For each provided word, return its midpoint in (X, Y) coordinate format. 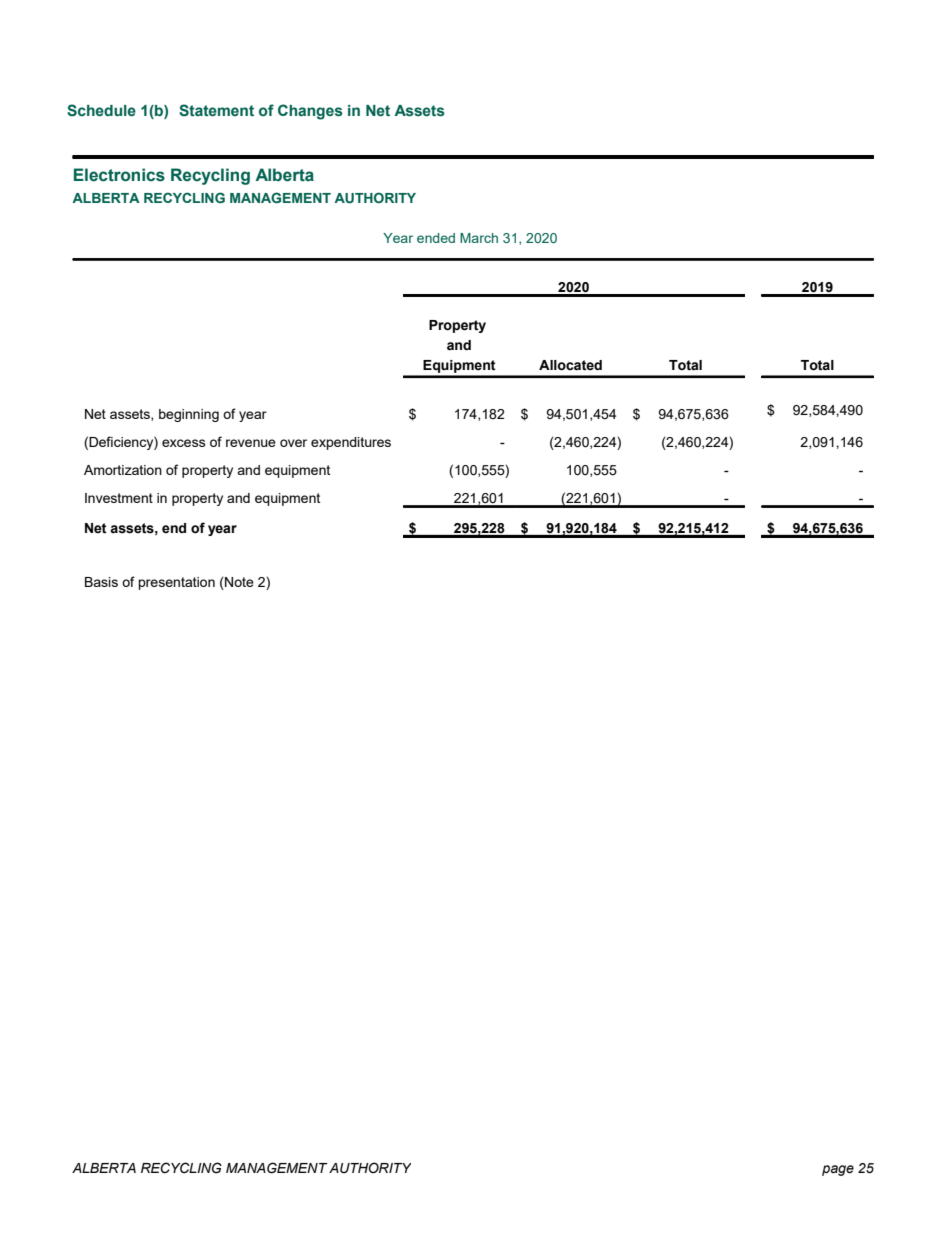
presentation (176, 583)
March (479, 238)
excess (184, 443)
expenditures (351, 443)
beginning (189, 415)
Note (238, 583)
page (838, 1170)
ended (436, 238)
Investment (119, 498)
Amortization (123, 470)
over (293, 443)
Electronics (119, 175)
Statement (216, 110)
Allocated (570, 365)
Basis (101, 582)
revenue (251, 443)
